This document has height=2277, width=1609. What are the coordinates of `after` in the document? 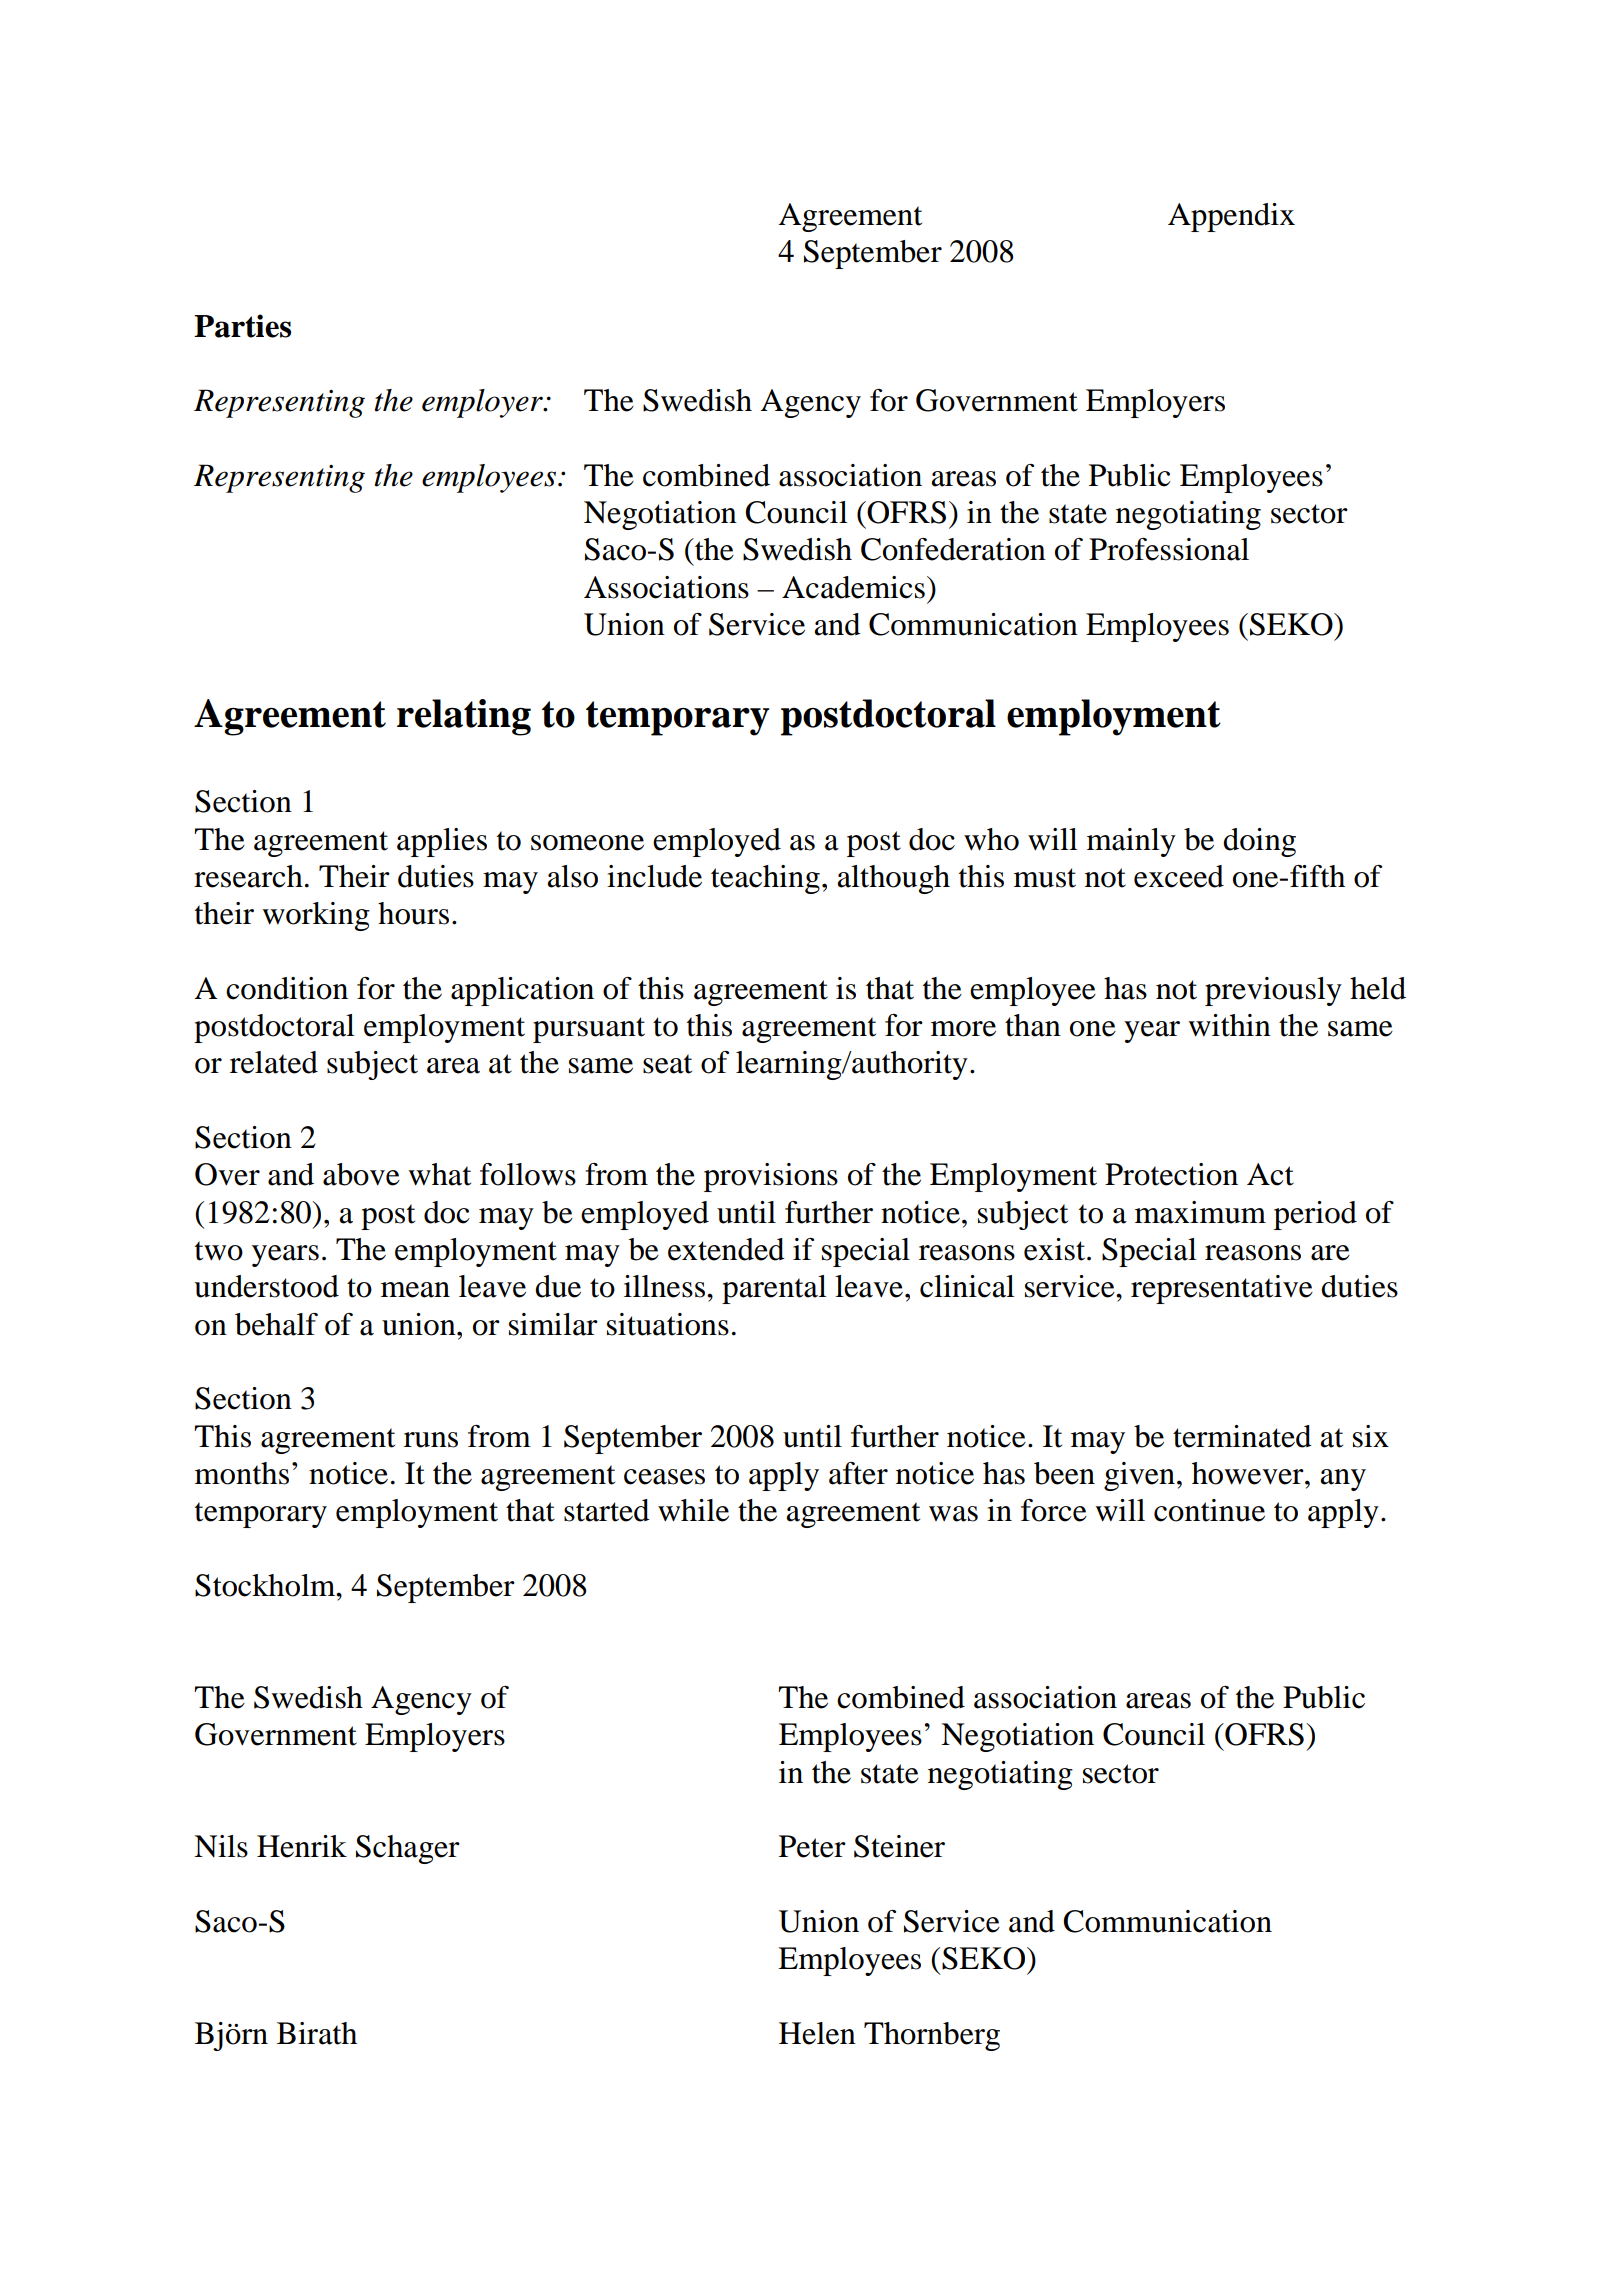 It's located at (858, 1473).
